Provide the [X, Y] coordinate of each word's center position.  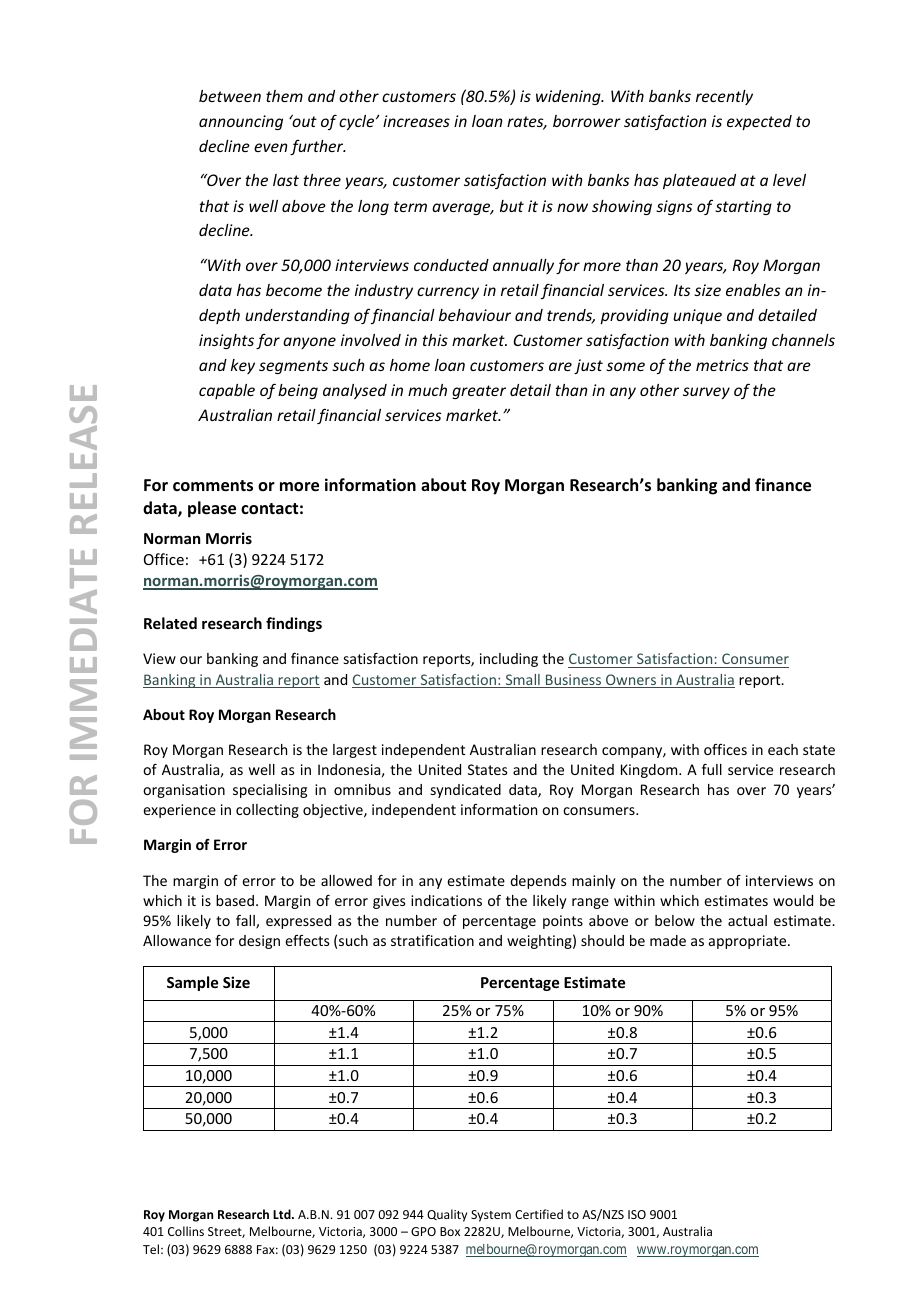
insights [226, 341]
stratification [432, 940]
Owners [631, 681]
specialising [270, 791]
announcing [241, 122]
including [509, 660]
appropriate [749, 942]
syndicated [466, 791]
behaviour [475, 315]
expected [759, 122]
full [712, 769]
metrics [722, 365]
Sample [192, 983]
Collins [186, 1231]
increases [416, 121]
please [212, 509]
